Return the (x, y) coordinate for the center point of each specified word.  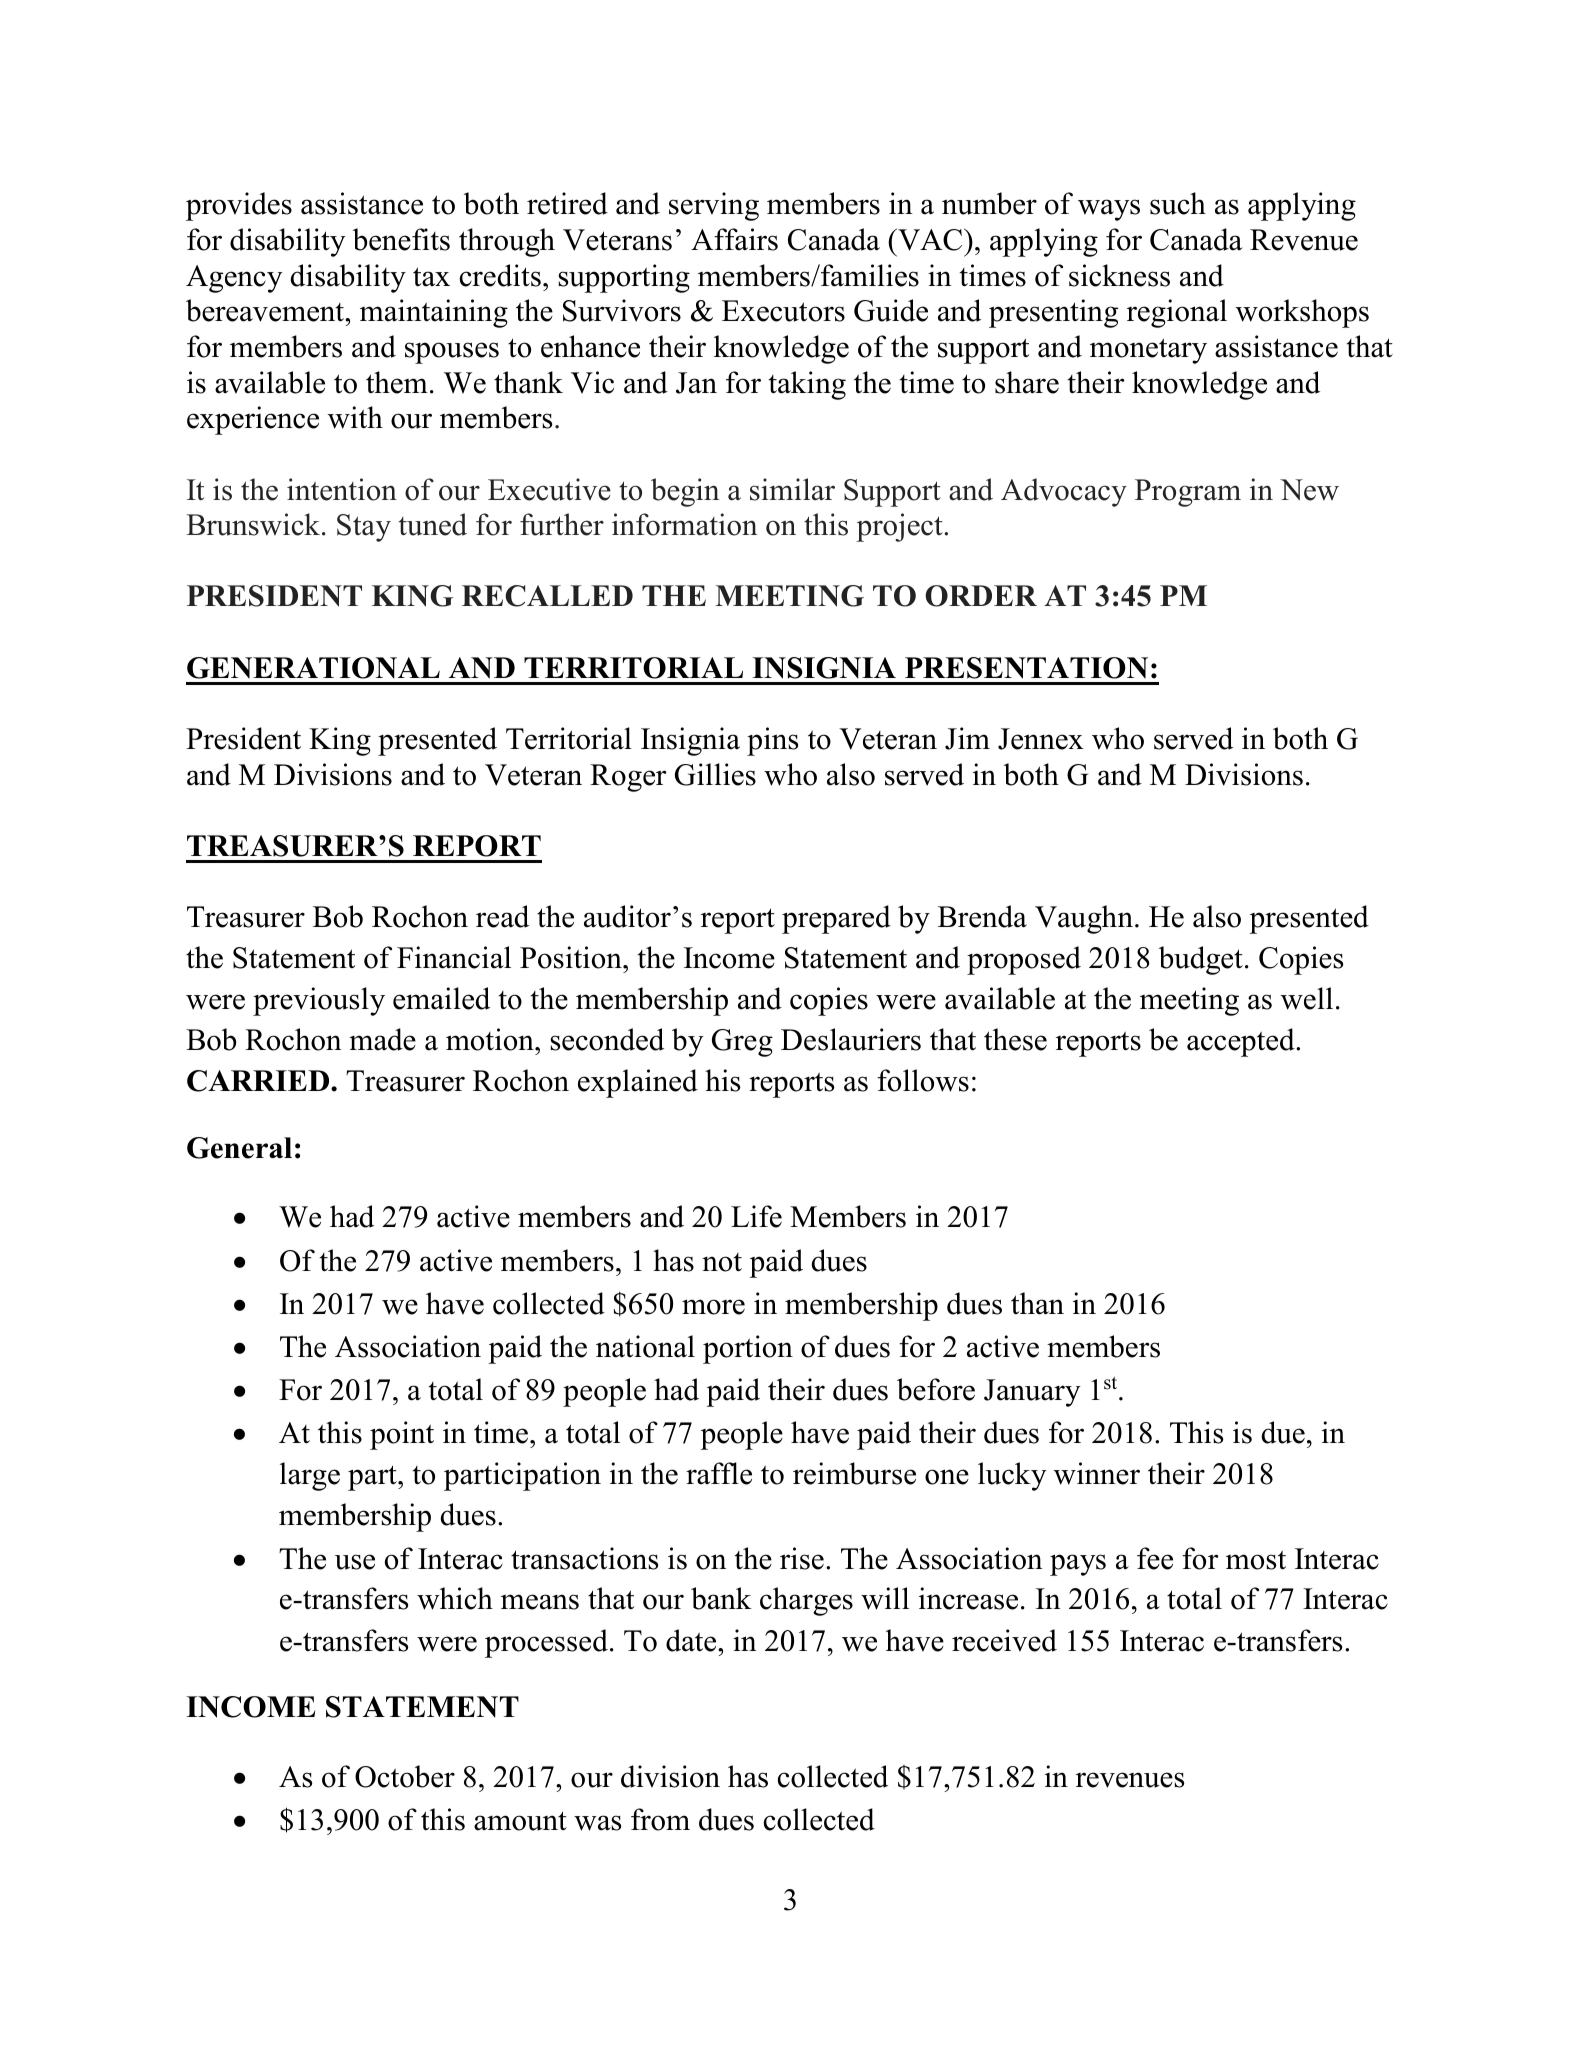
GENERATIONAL (313, 668)
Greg (742, 1043)
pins (772, 741)
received (1004, 1640)
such (1178, 203)
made (382, 1039)
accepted (1242, 1042)
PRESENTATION (1026, 668)
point (402, 1435)
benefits (401, 239)
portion (748, 1349)
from (660, 1819)
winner (1097, 1473)
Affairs (734, 239)
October (405, 1776)
